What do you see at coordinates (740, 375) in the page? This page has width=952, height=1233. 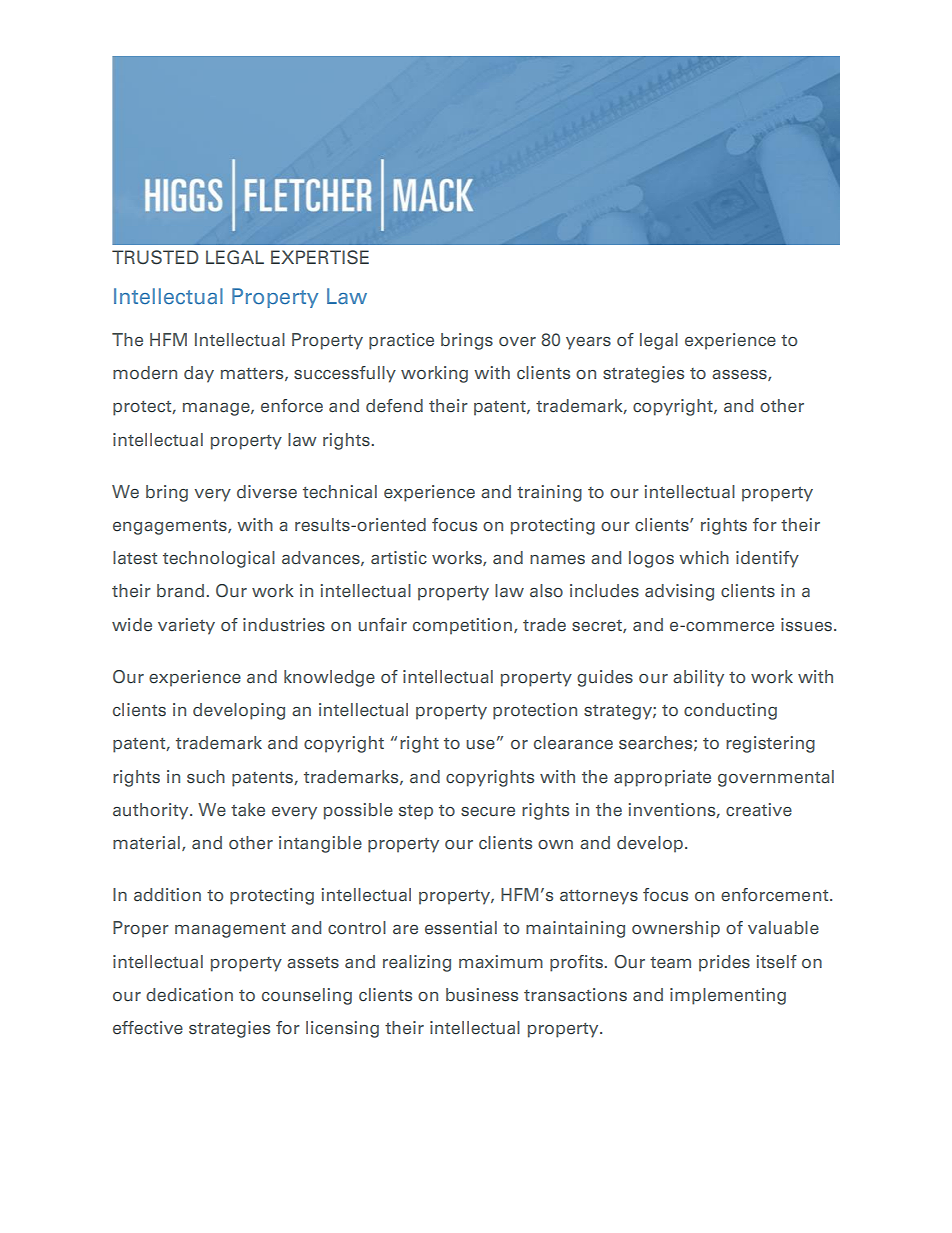 I see `assess` at bounding box center [740, 375].
